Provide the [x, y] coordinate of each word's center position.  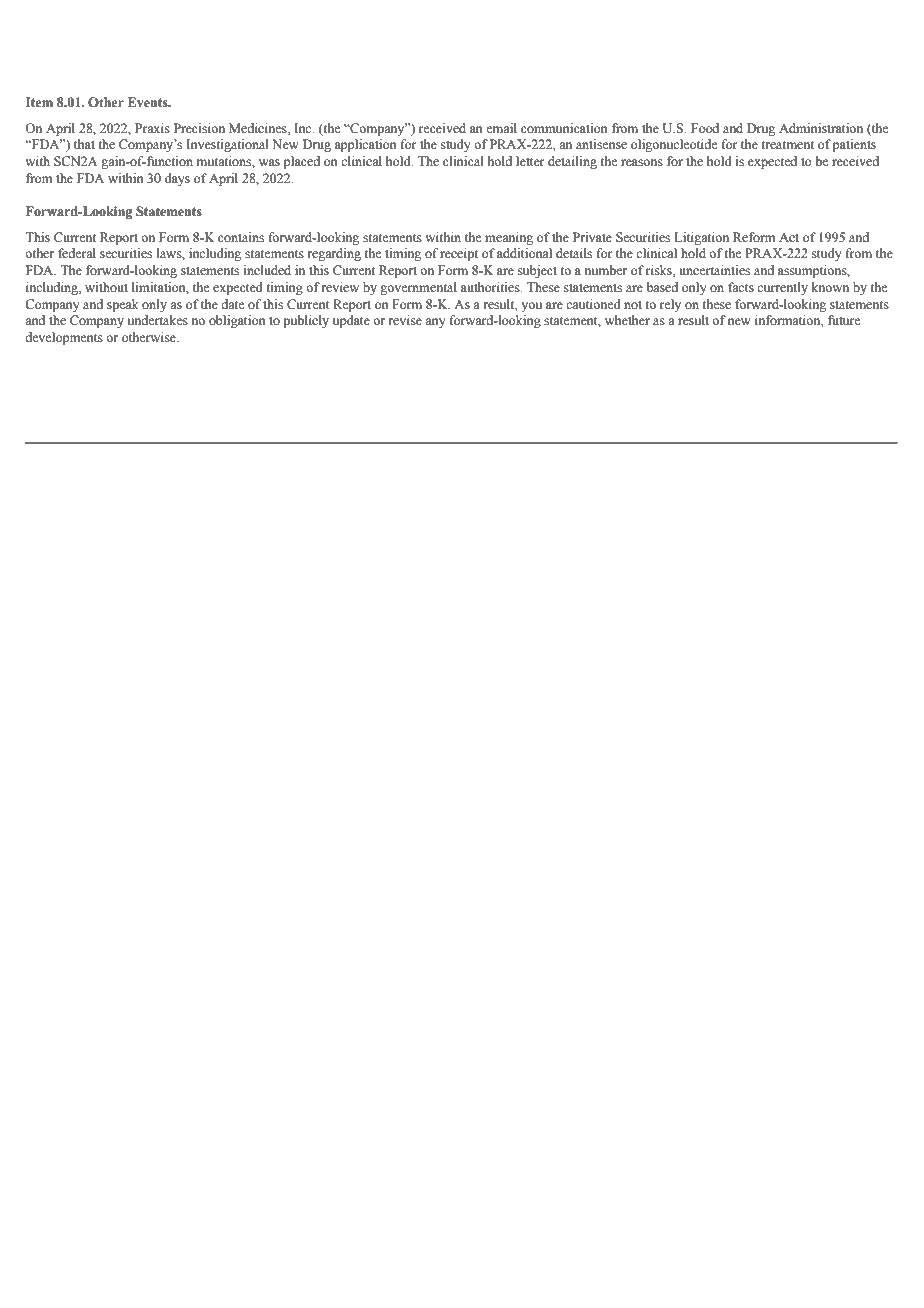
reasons [642, 163]
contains [241, 237]
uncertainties [714, 270]
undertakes [158, 320]
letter [530, 161]
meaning [509, 238]
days [177, 179]
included [267, 270]
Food [705, 128]
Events [149, 102]
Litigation [701, 238]
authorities [491, 287]
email [501, 128]
